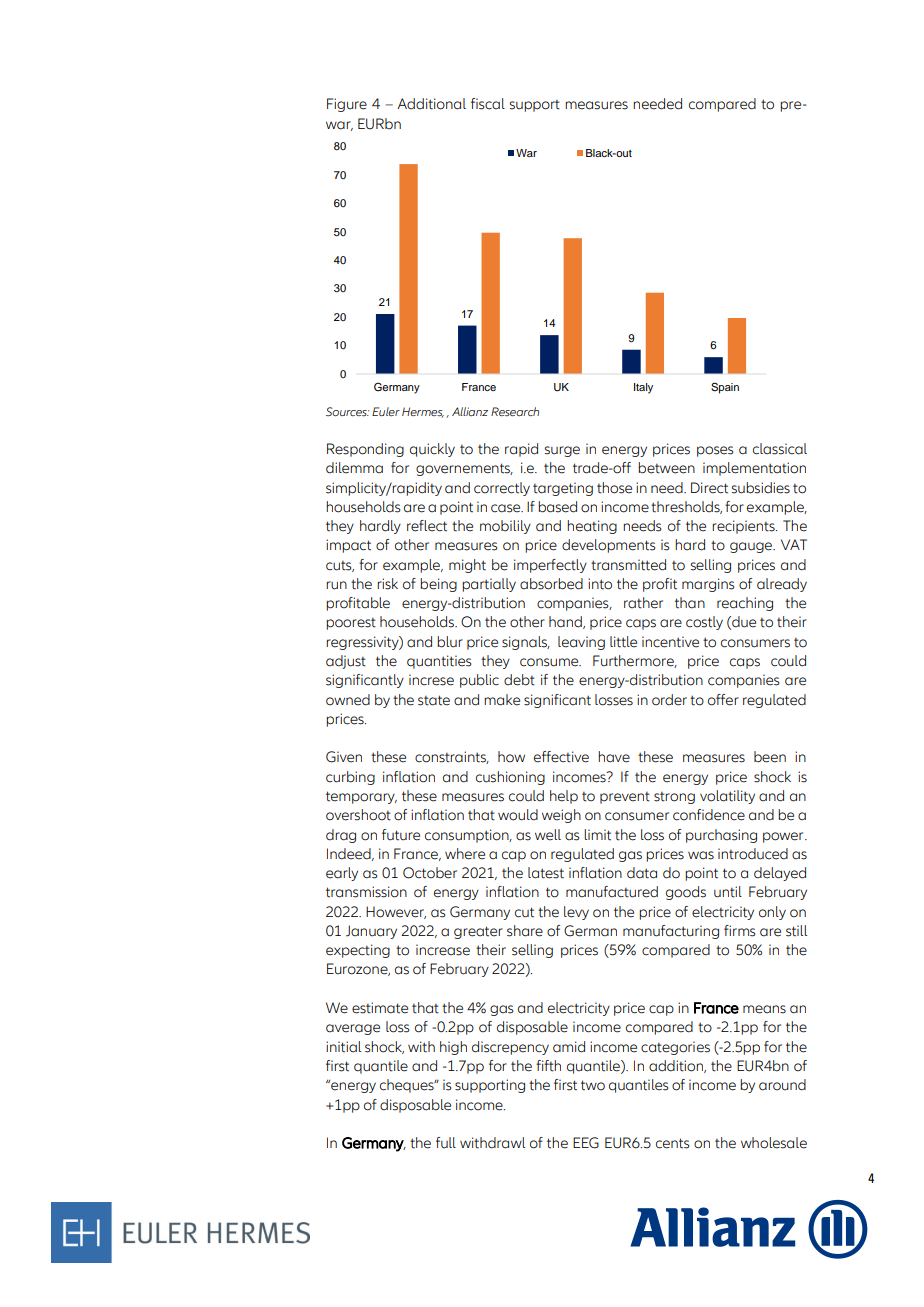 This screenshot has height=1307, width=924. What do you see at coordinates (446, 1143) in the screenshot?
I see `full` at bounding box center [446, 1143].
